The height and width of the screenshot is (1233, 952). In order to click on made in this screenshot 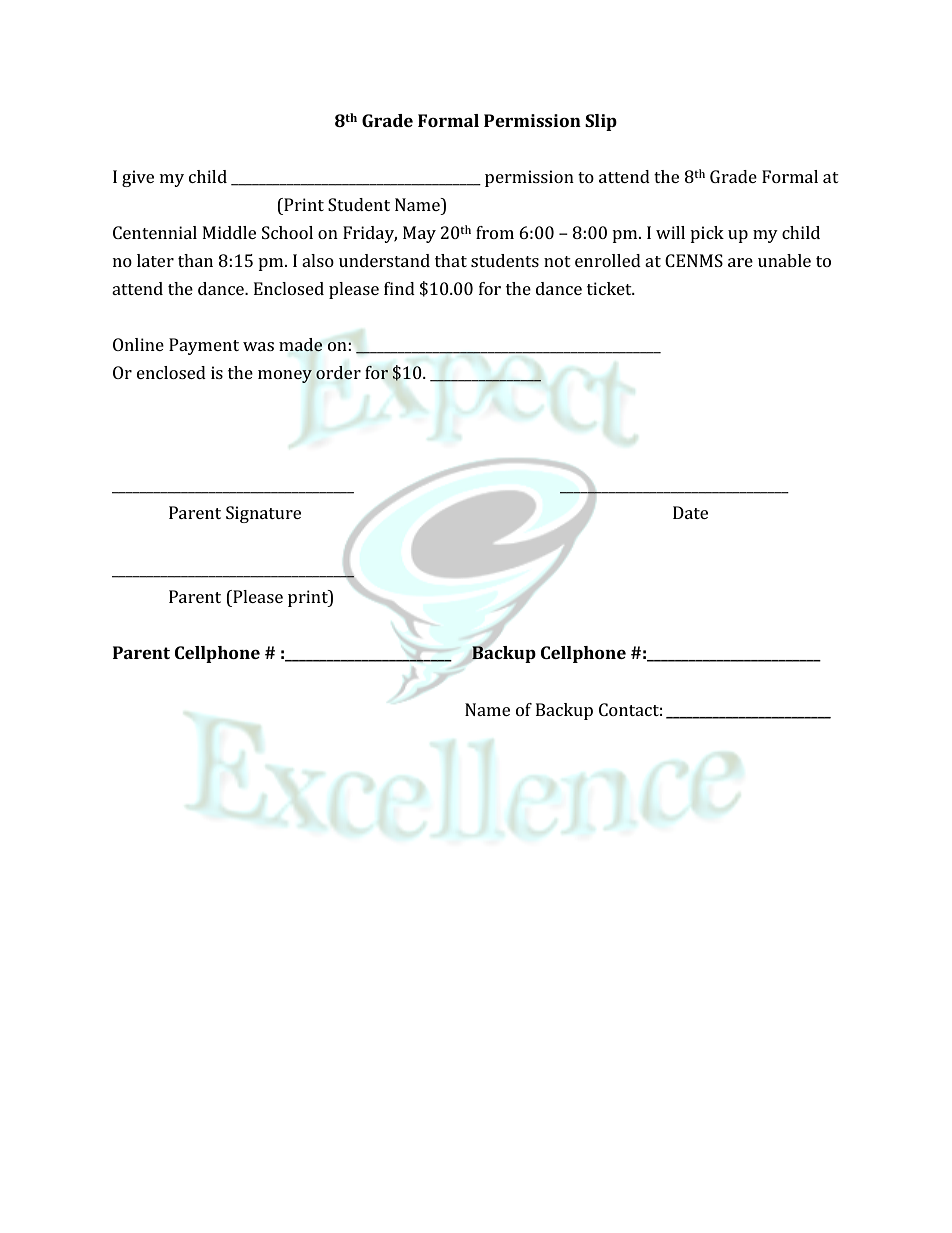, I will do `click(301, 345)`.
